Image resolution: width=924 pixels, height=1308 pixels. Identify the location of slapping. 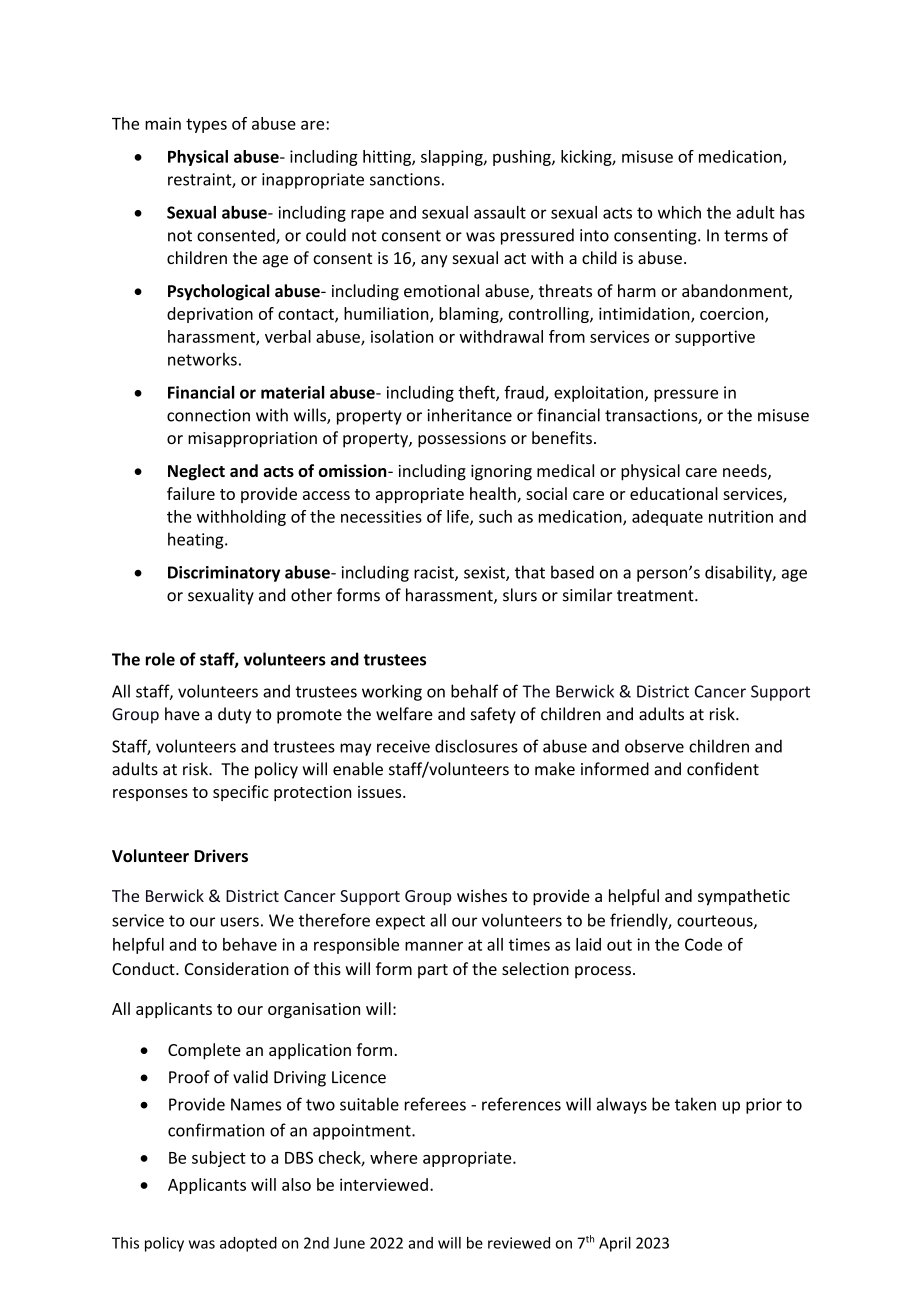
(453, 158).
